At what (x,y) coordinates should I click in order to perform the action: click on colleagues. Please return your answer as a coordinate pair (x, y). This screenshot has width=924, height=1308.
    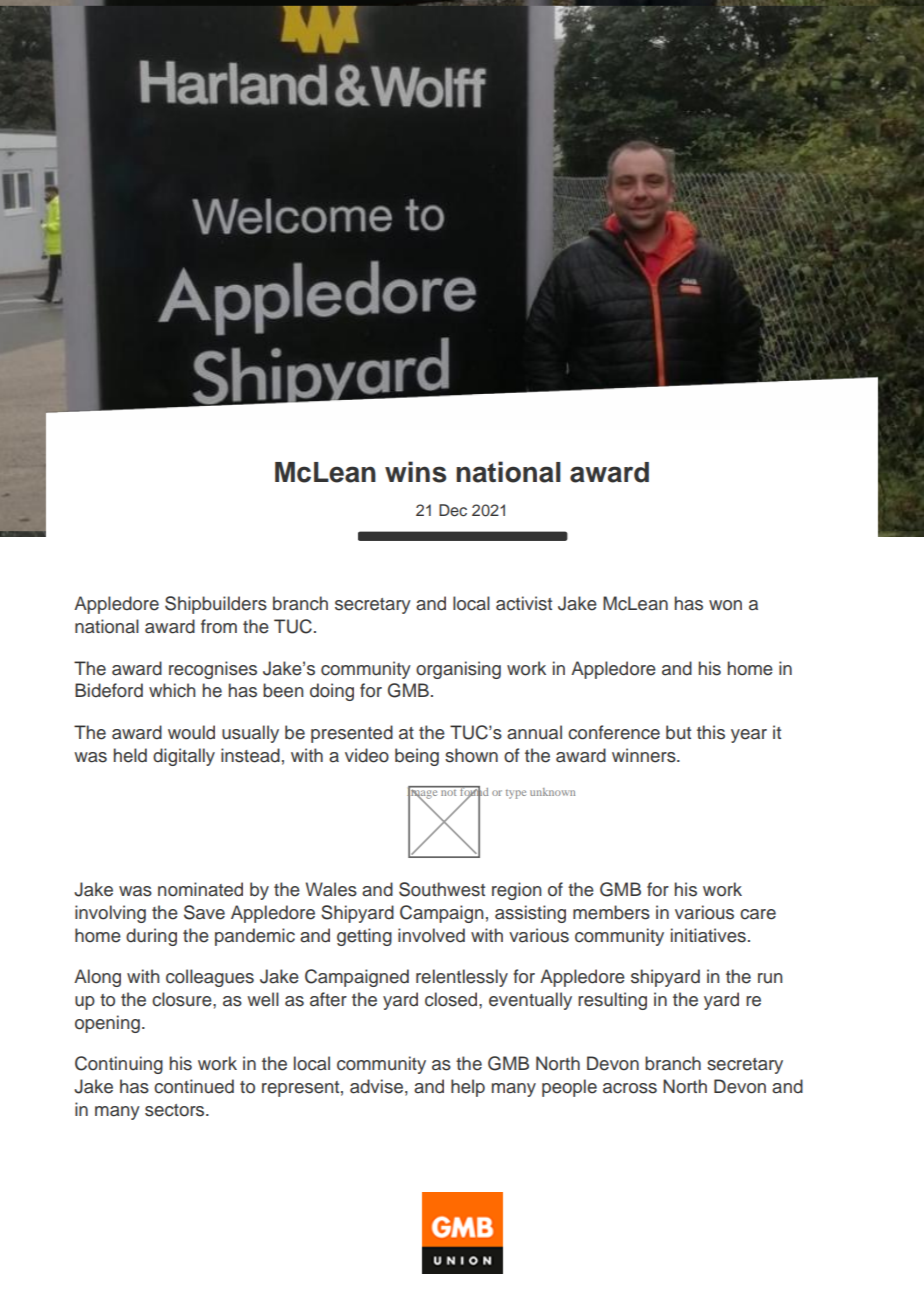
    Looking at the image, I should click on (210, 978).
